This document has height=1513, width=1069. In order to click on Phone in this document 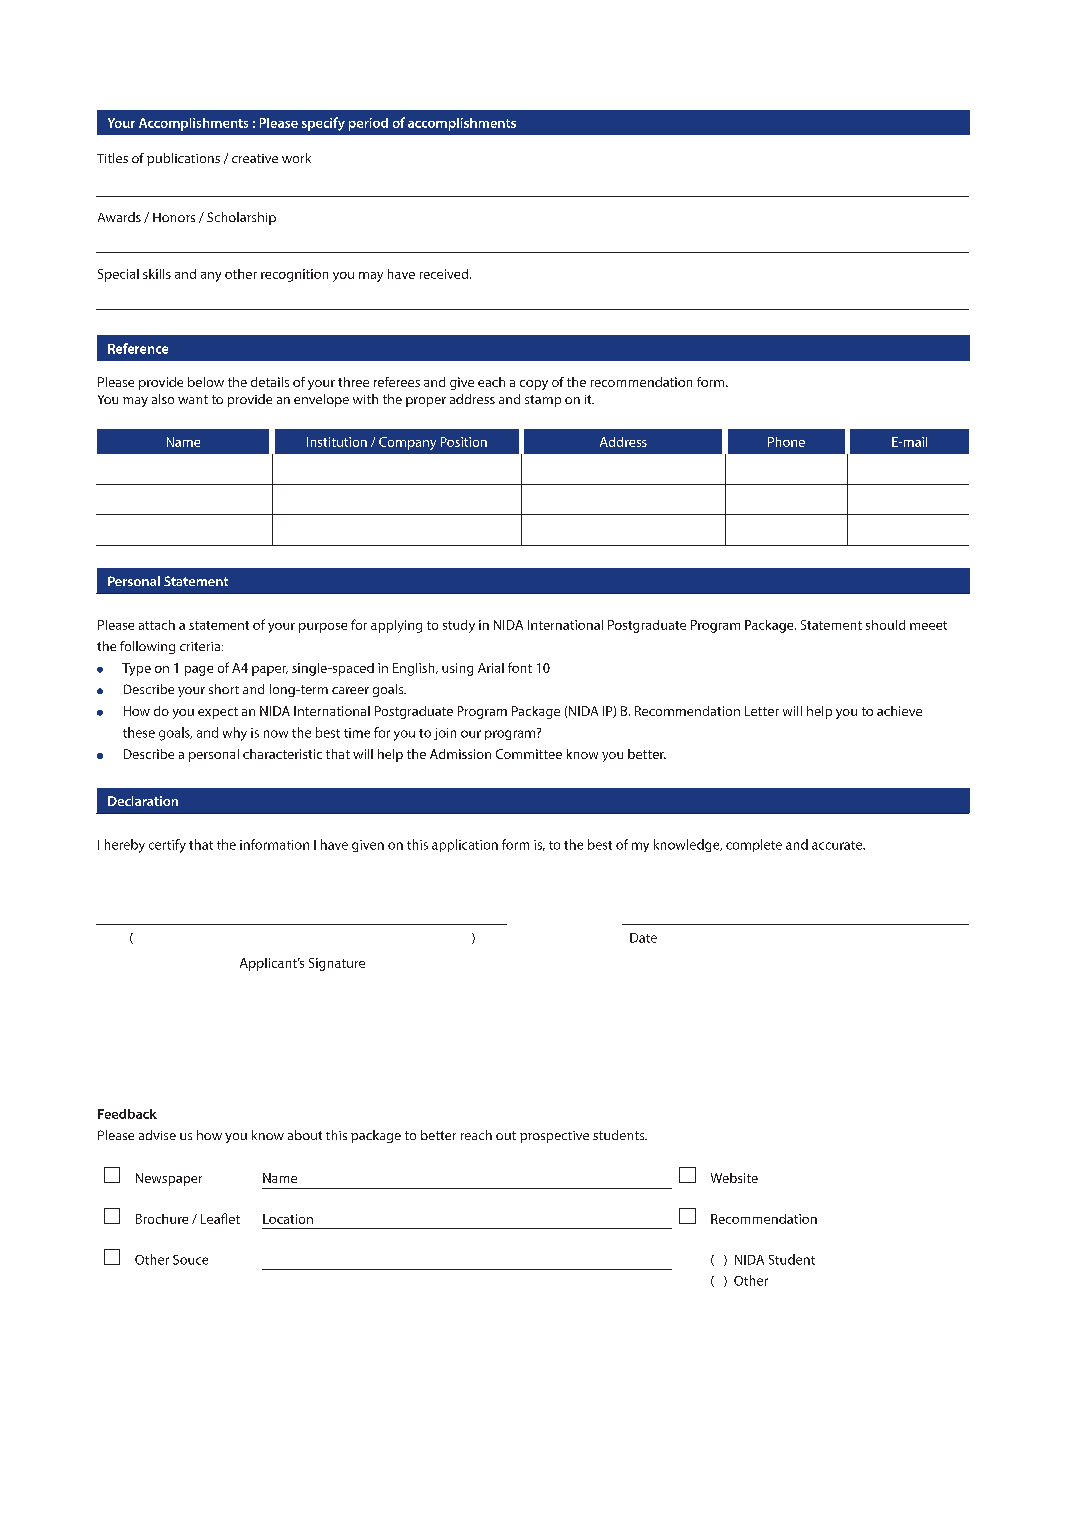, I will do `click(786, 442)`.
